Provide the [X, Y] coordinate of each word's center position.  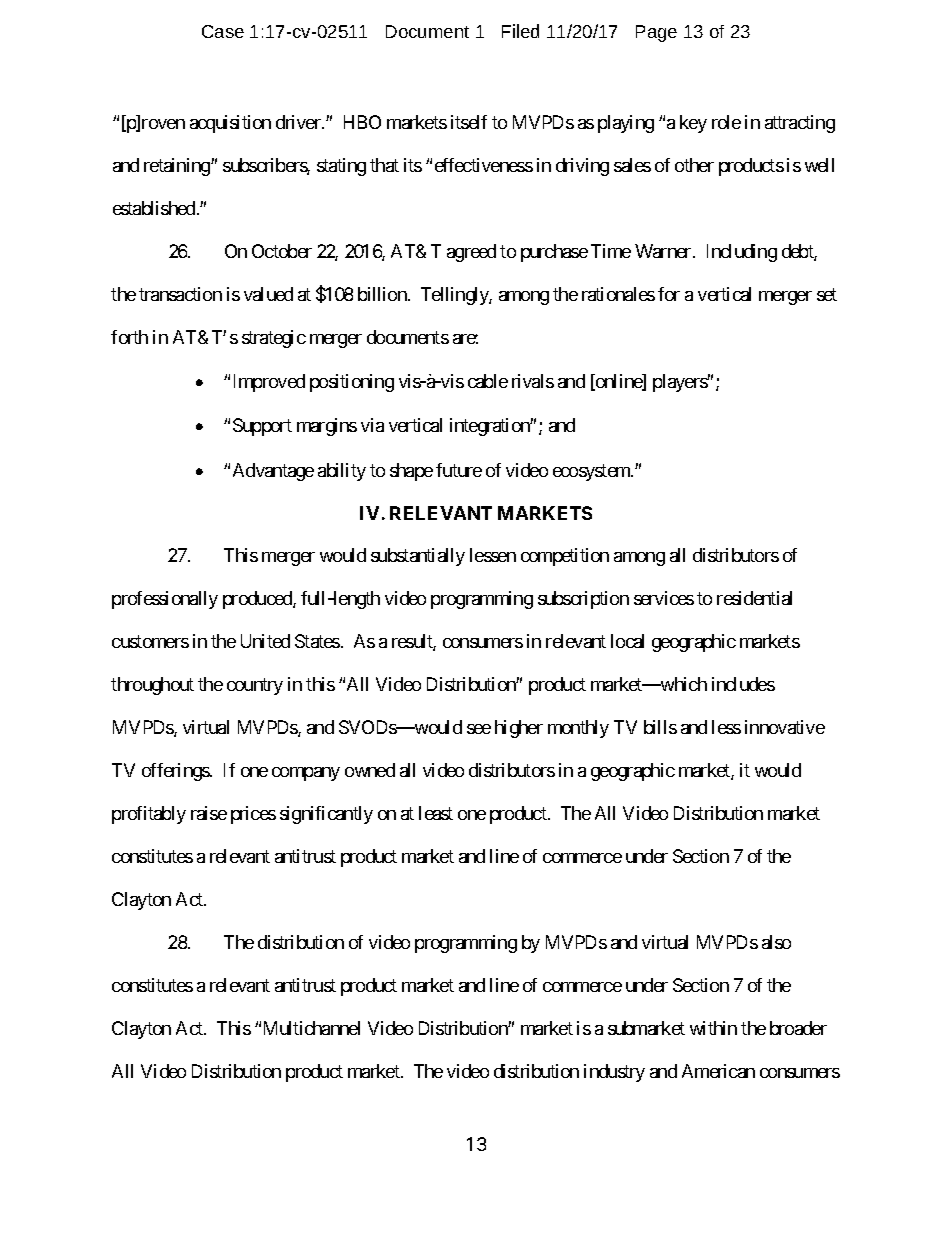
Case [223, 31]
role [726, 122]
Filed [520, 31]
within [713, 1028]
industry [614, 1073]
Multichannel [312, 1028]
